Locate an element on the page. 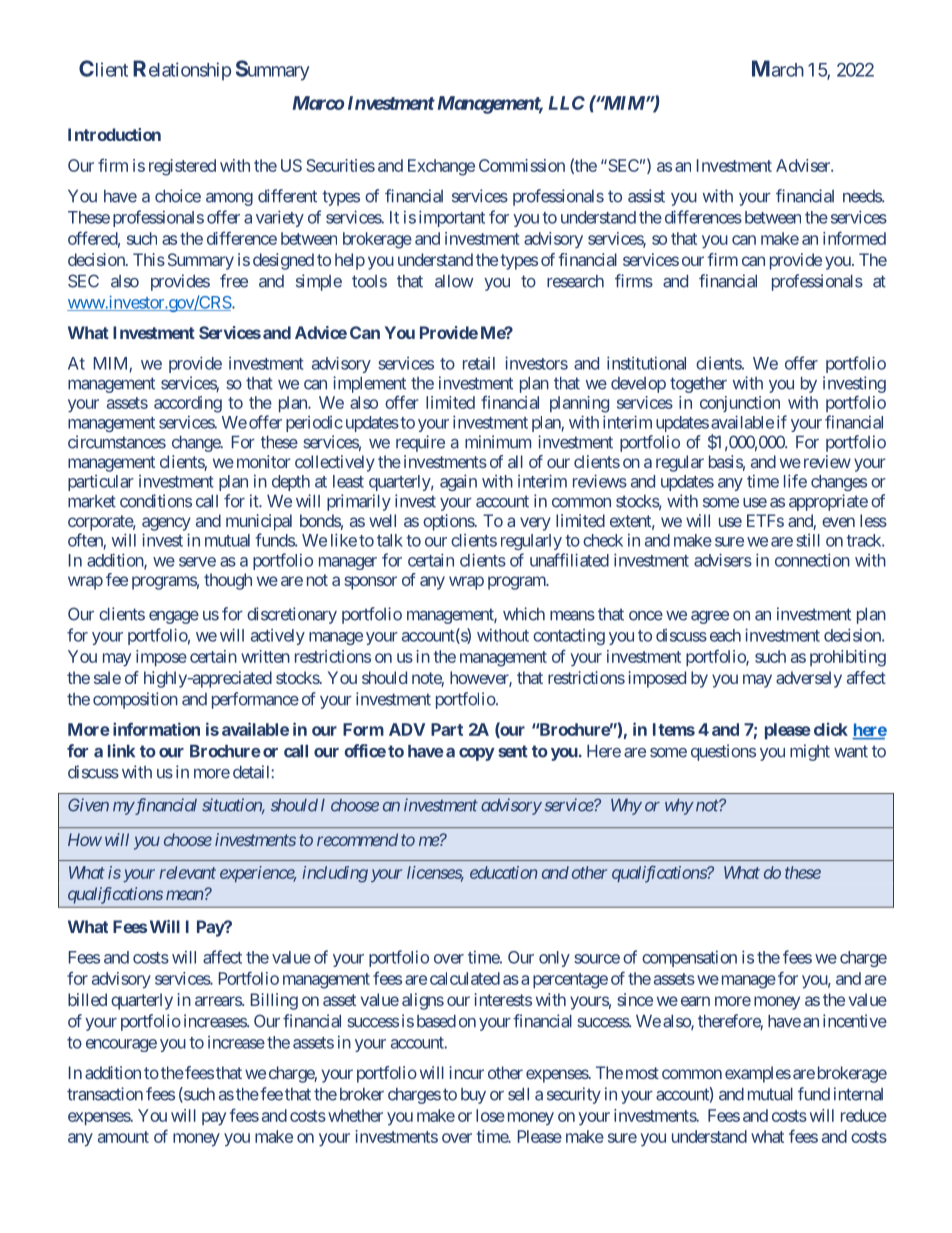  life is located at coordinates (795, 481).
